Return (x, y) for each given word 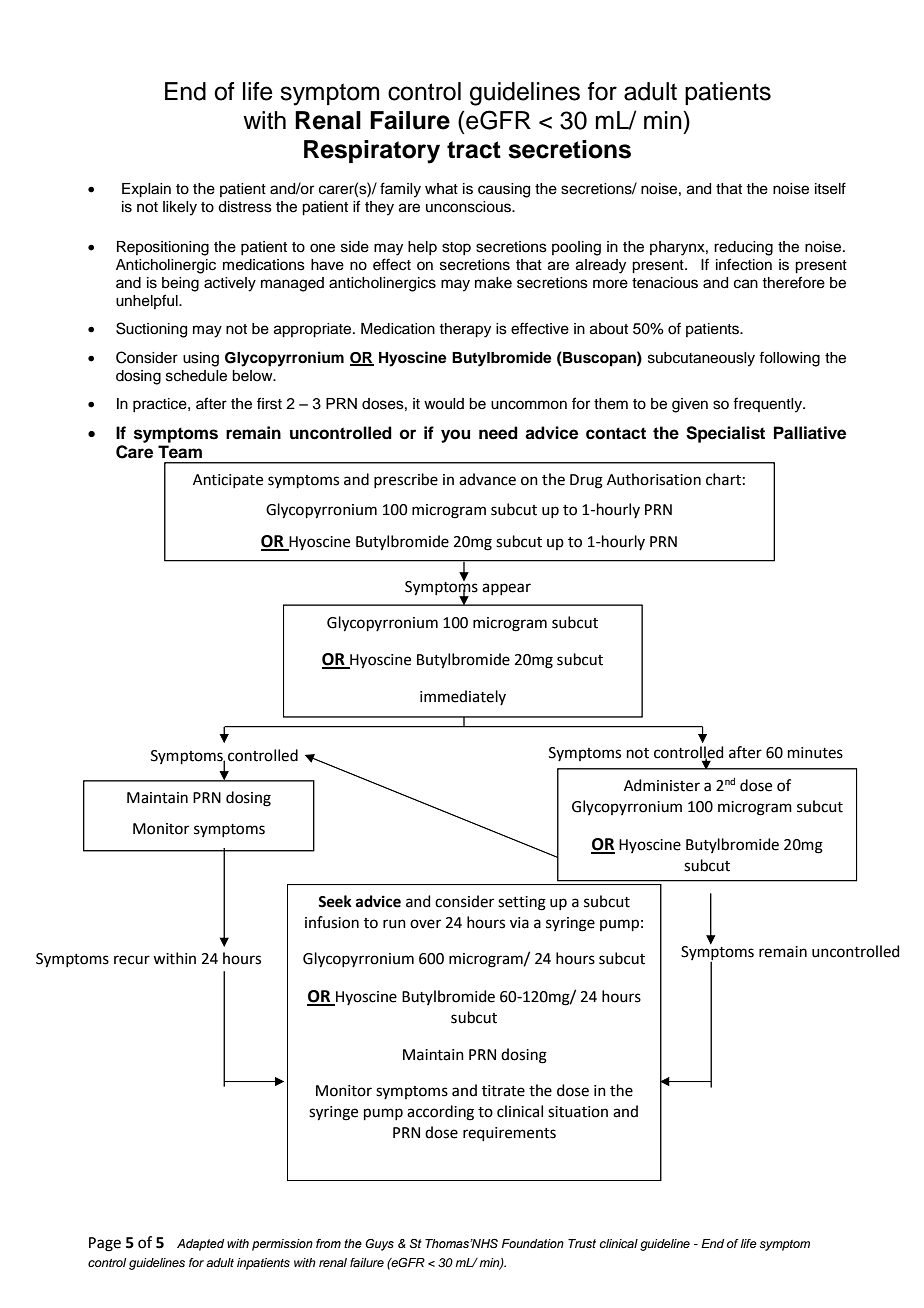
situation (578, 1112)
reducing (743, 248)
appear (506, 589)
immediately (463, 697)
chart (723, 479)
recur (132, 960)
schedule (196, 376)
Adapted (200, 1245)
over (425, 924)
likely (180, 208)
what (441, 189)
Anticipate (228, 481)
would (444, 404)
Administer (662, 785)
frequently (769, 405)
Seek (335, 901)
